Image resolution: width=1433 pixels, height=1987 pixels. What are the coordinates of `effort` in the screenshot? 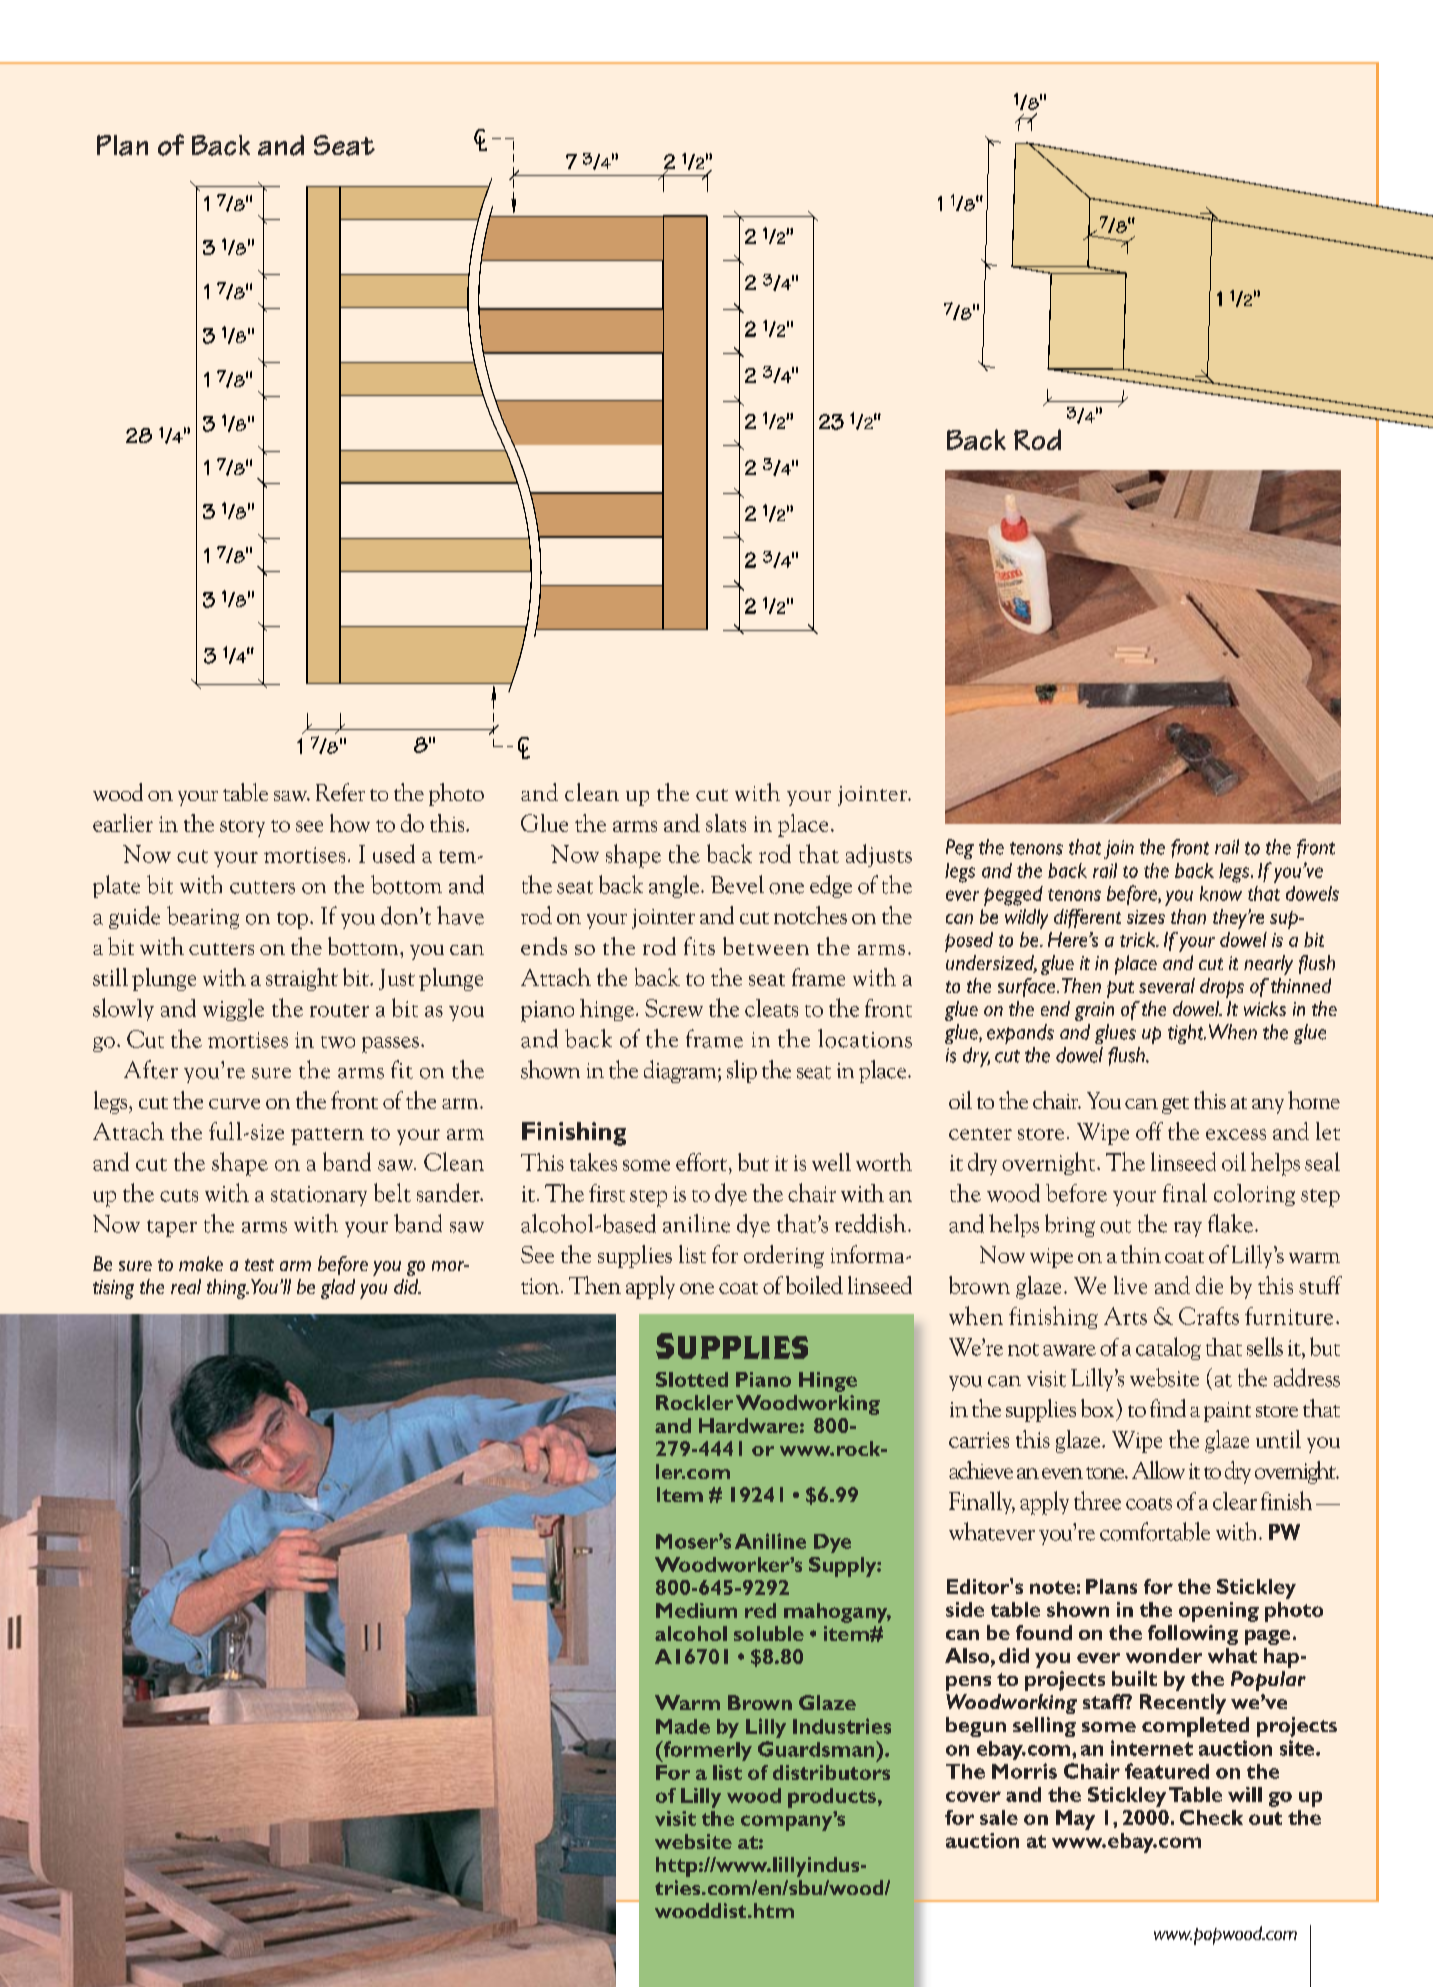 It's located at (701, 1162).
